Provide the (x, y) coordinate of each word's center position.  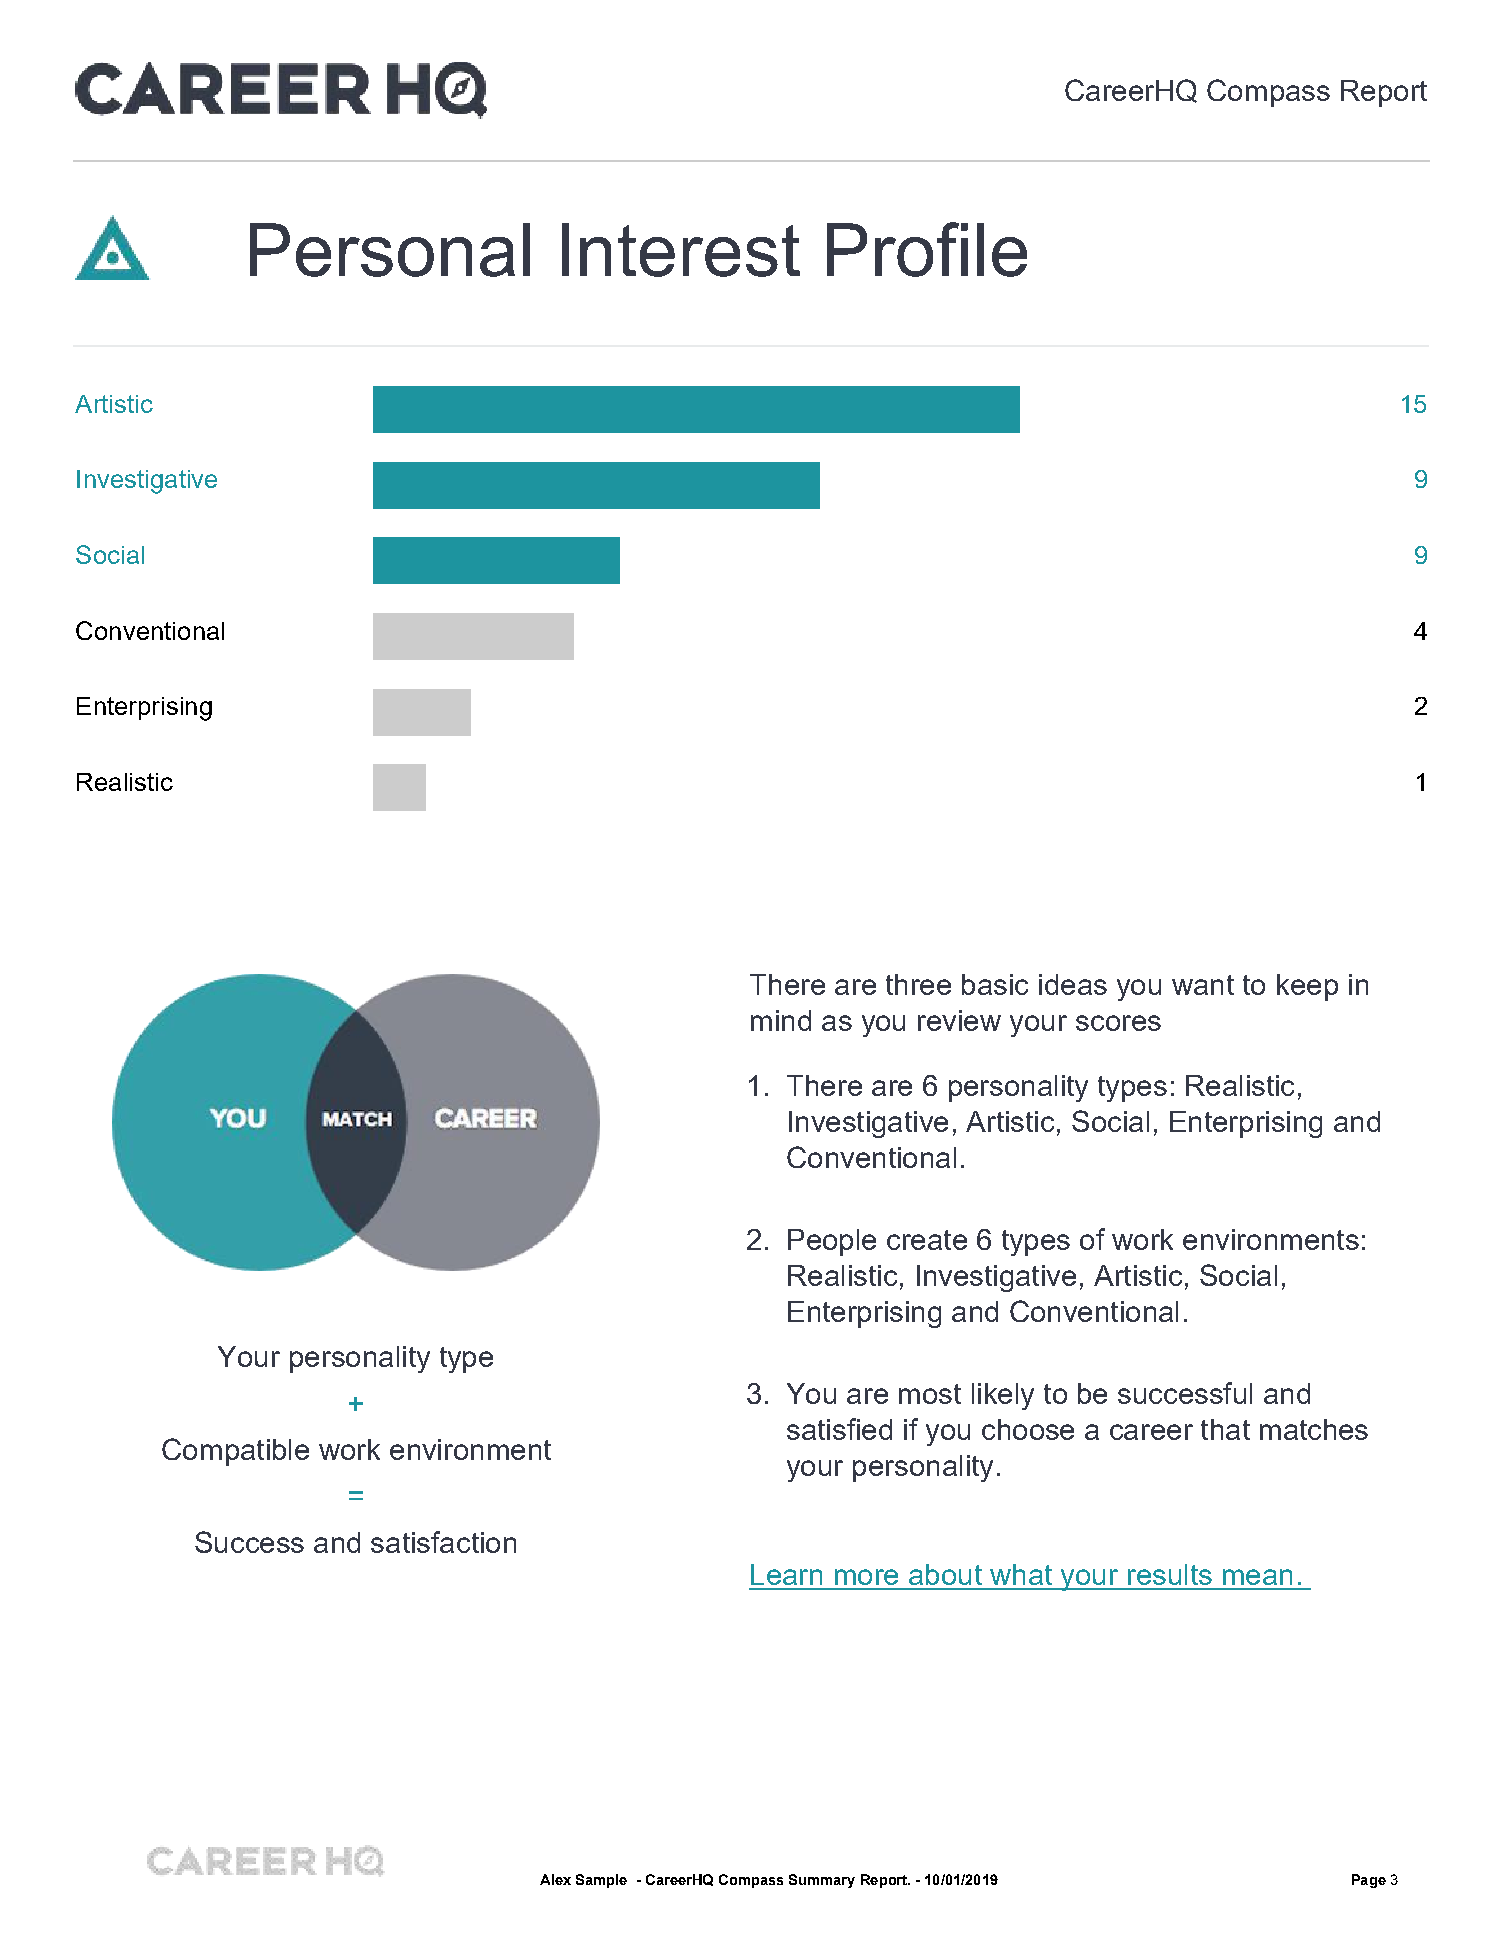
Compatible (235, 1452)
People (832, 1242)
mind (781, 1020)
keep (1307, 987)
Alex (555, 1879)
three (918, 984)
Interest (681, 250)
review (959, 1020)
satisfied (839, 1429)
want (1203, 985)
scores (1118, 1023)
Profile (927, 249)
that (1225, 1429)
